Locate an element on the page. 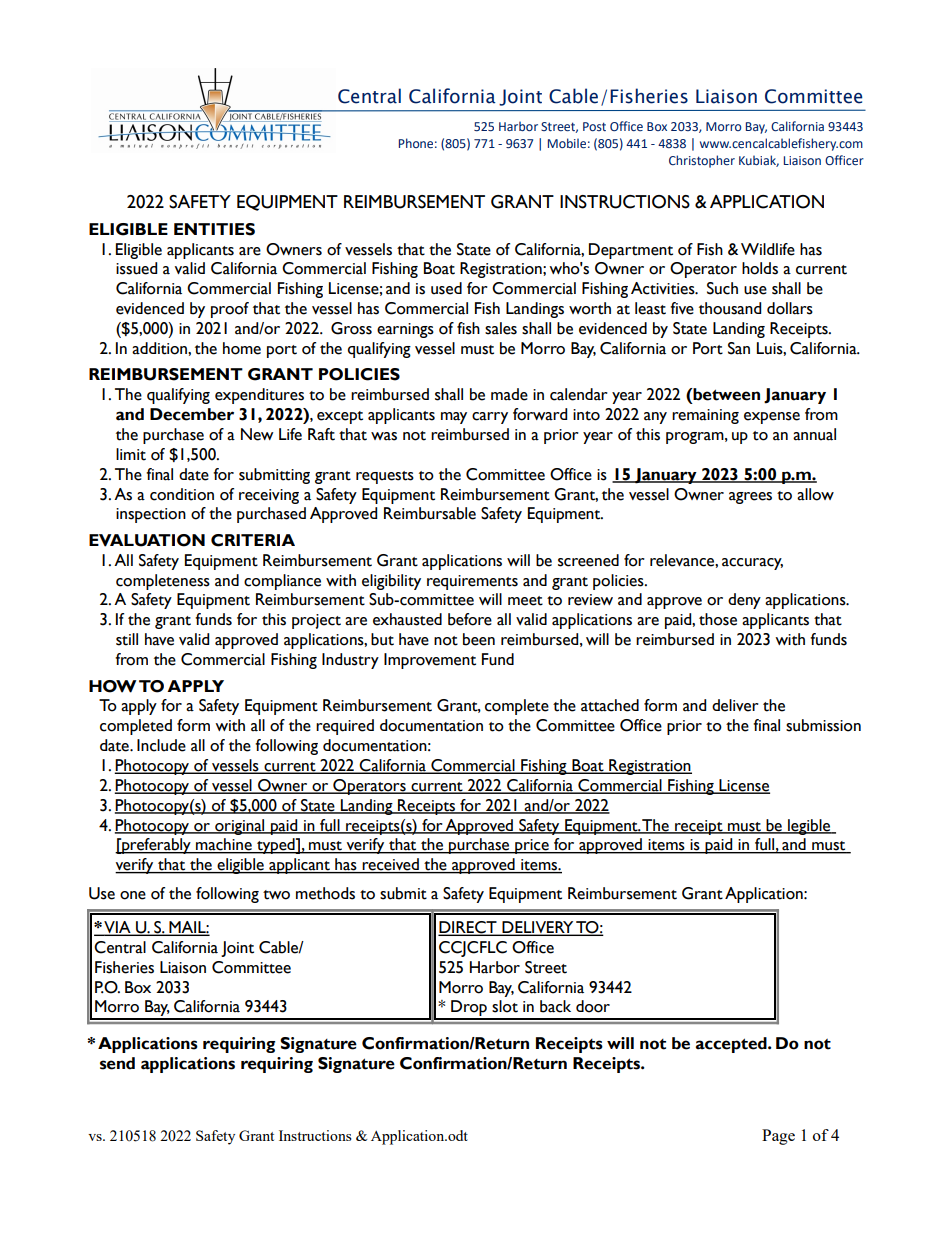  ENTITIES is located at coordinates (214, 229).
